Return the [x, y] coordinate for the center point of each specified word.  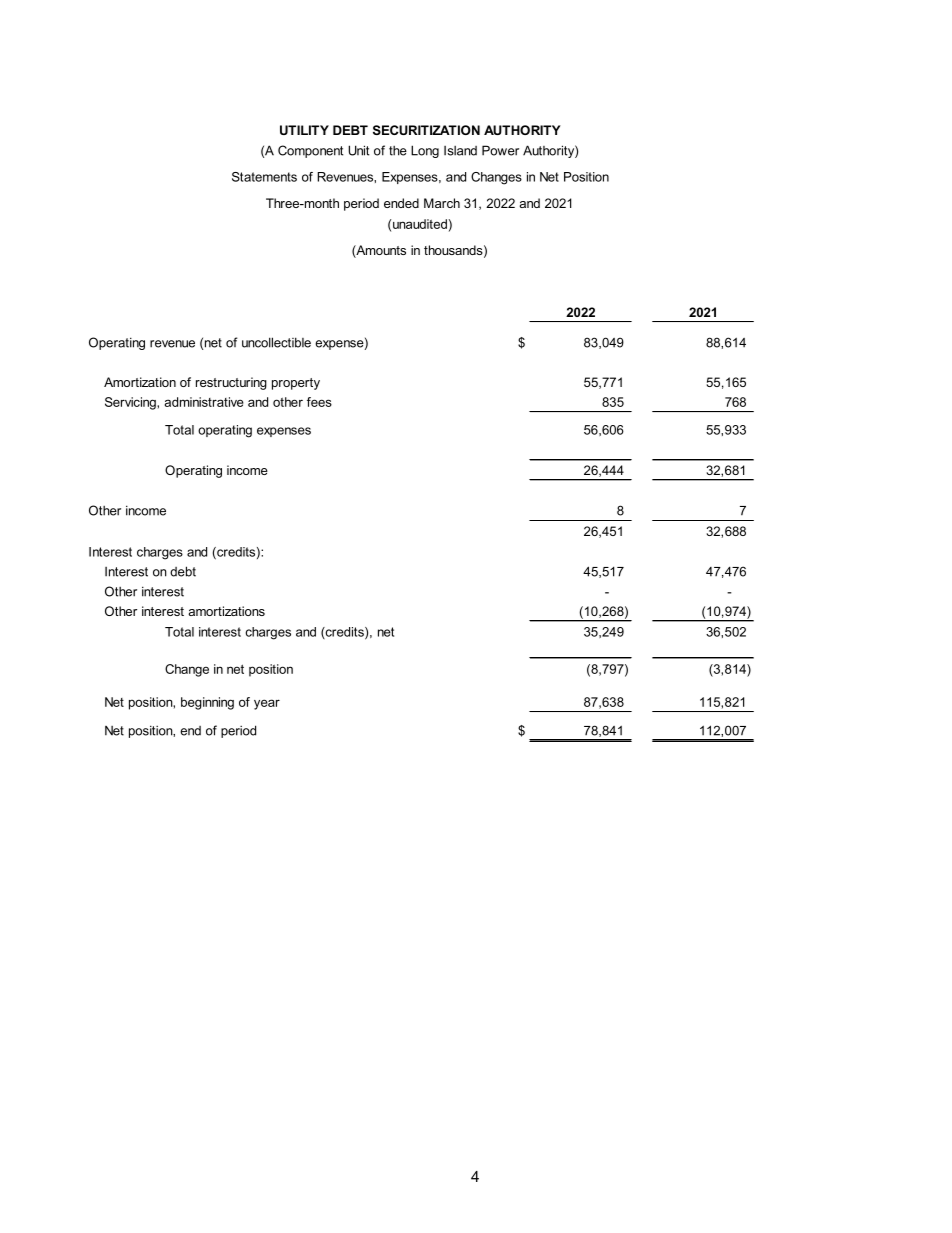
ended [401, 203]
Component [310, 151]
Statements [264, 177]
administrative [204, 402]
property [296, 384]
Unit [358, 150]
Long [425, 151]
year [267, 704]
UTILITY [304, 130]
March [442, 203]
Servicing [131, 403]
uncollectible [276, 342]
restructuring [231, 383]
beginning [207, 703]
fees [319, 402]
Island [460, 151]
